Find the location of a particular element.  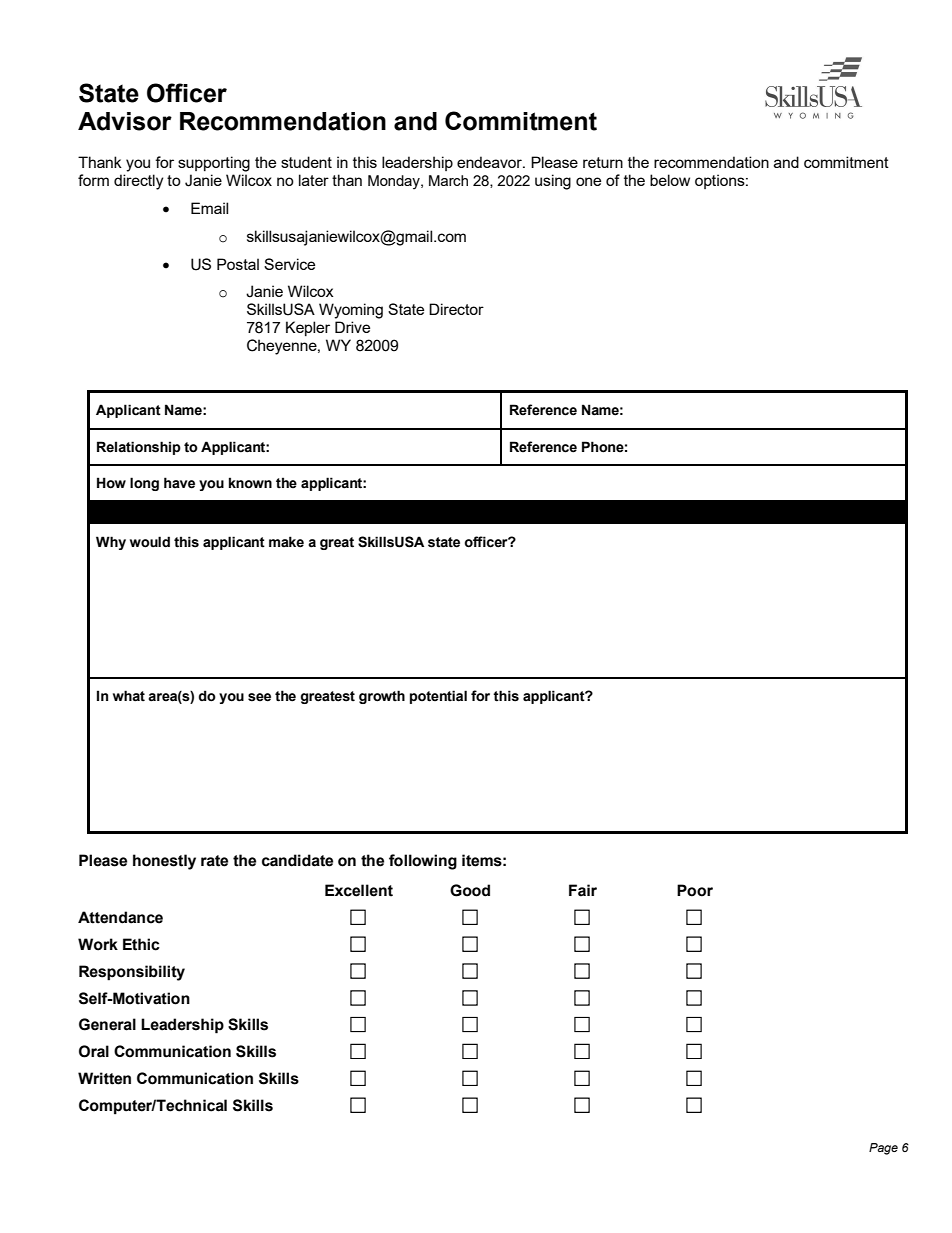

Written is located at coordinates (104, 1078).
